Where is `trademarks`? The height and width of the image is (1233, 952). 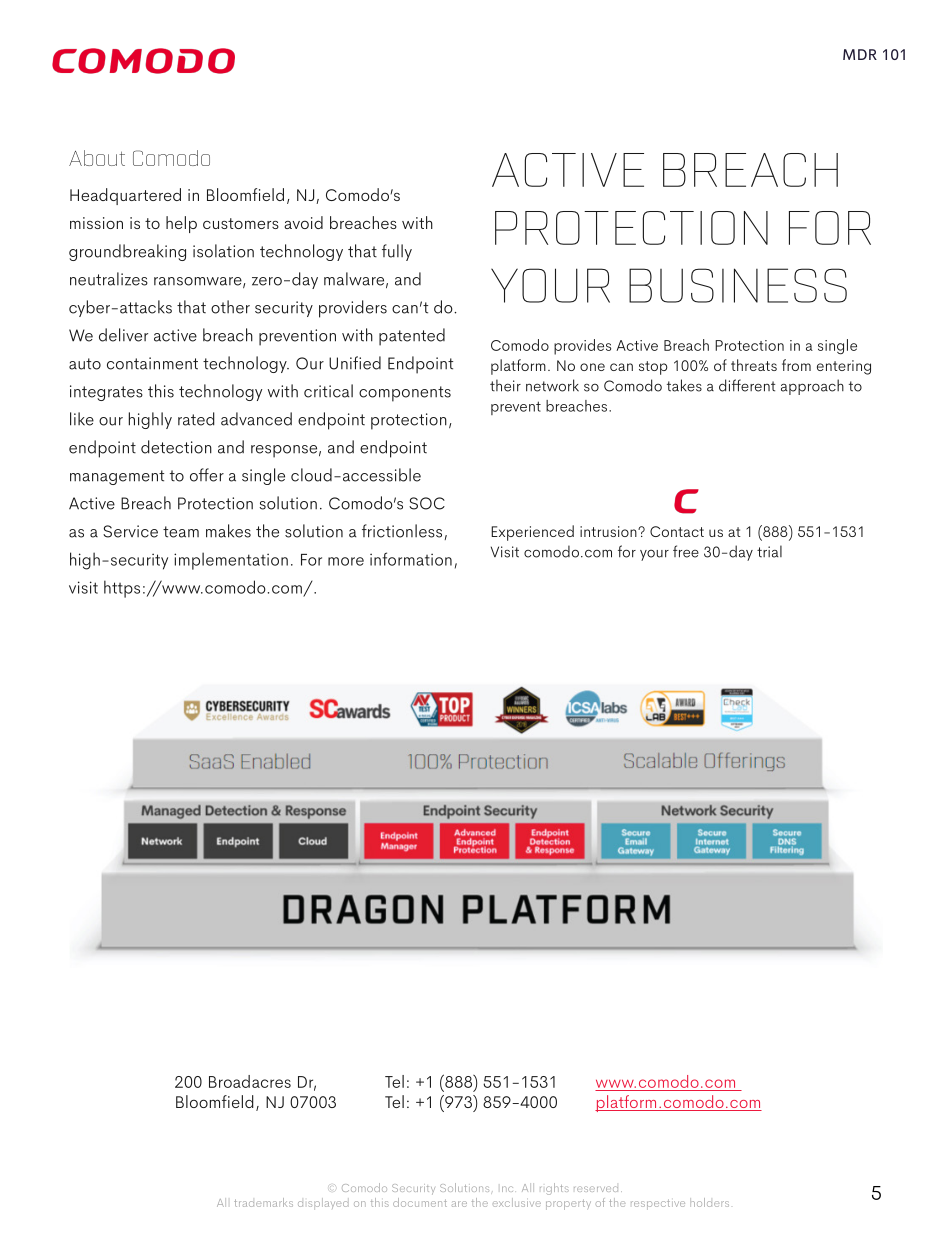 trademarks is located at coordinates (263, 1202).
